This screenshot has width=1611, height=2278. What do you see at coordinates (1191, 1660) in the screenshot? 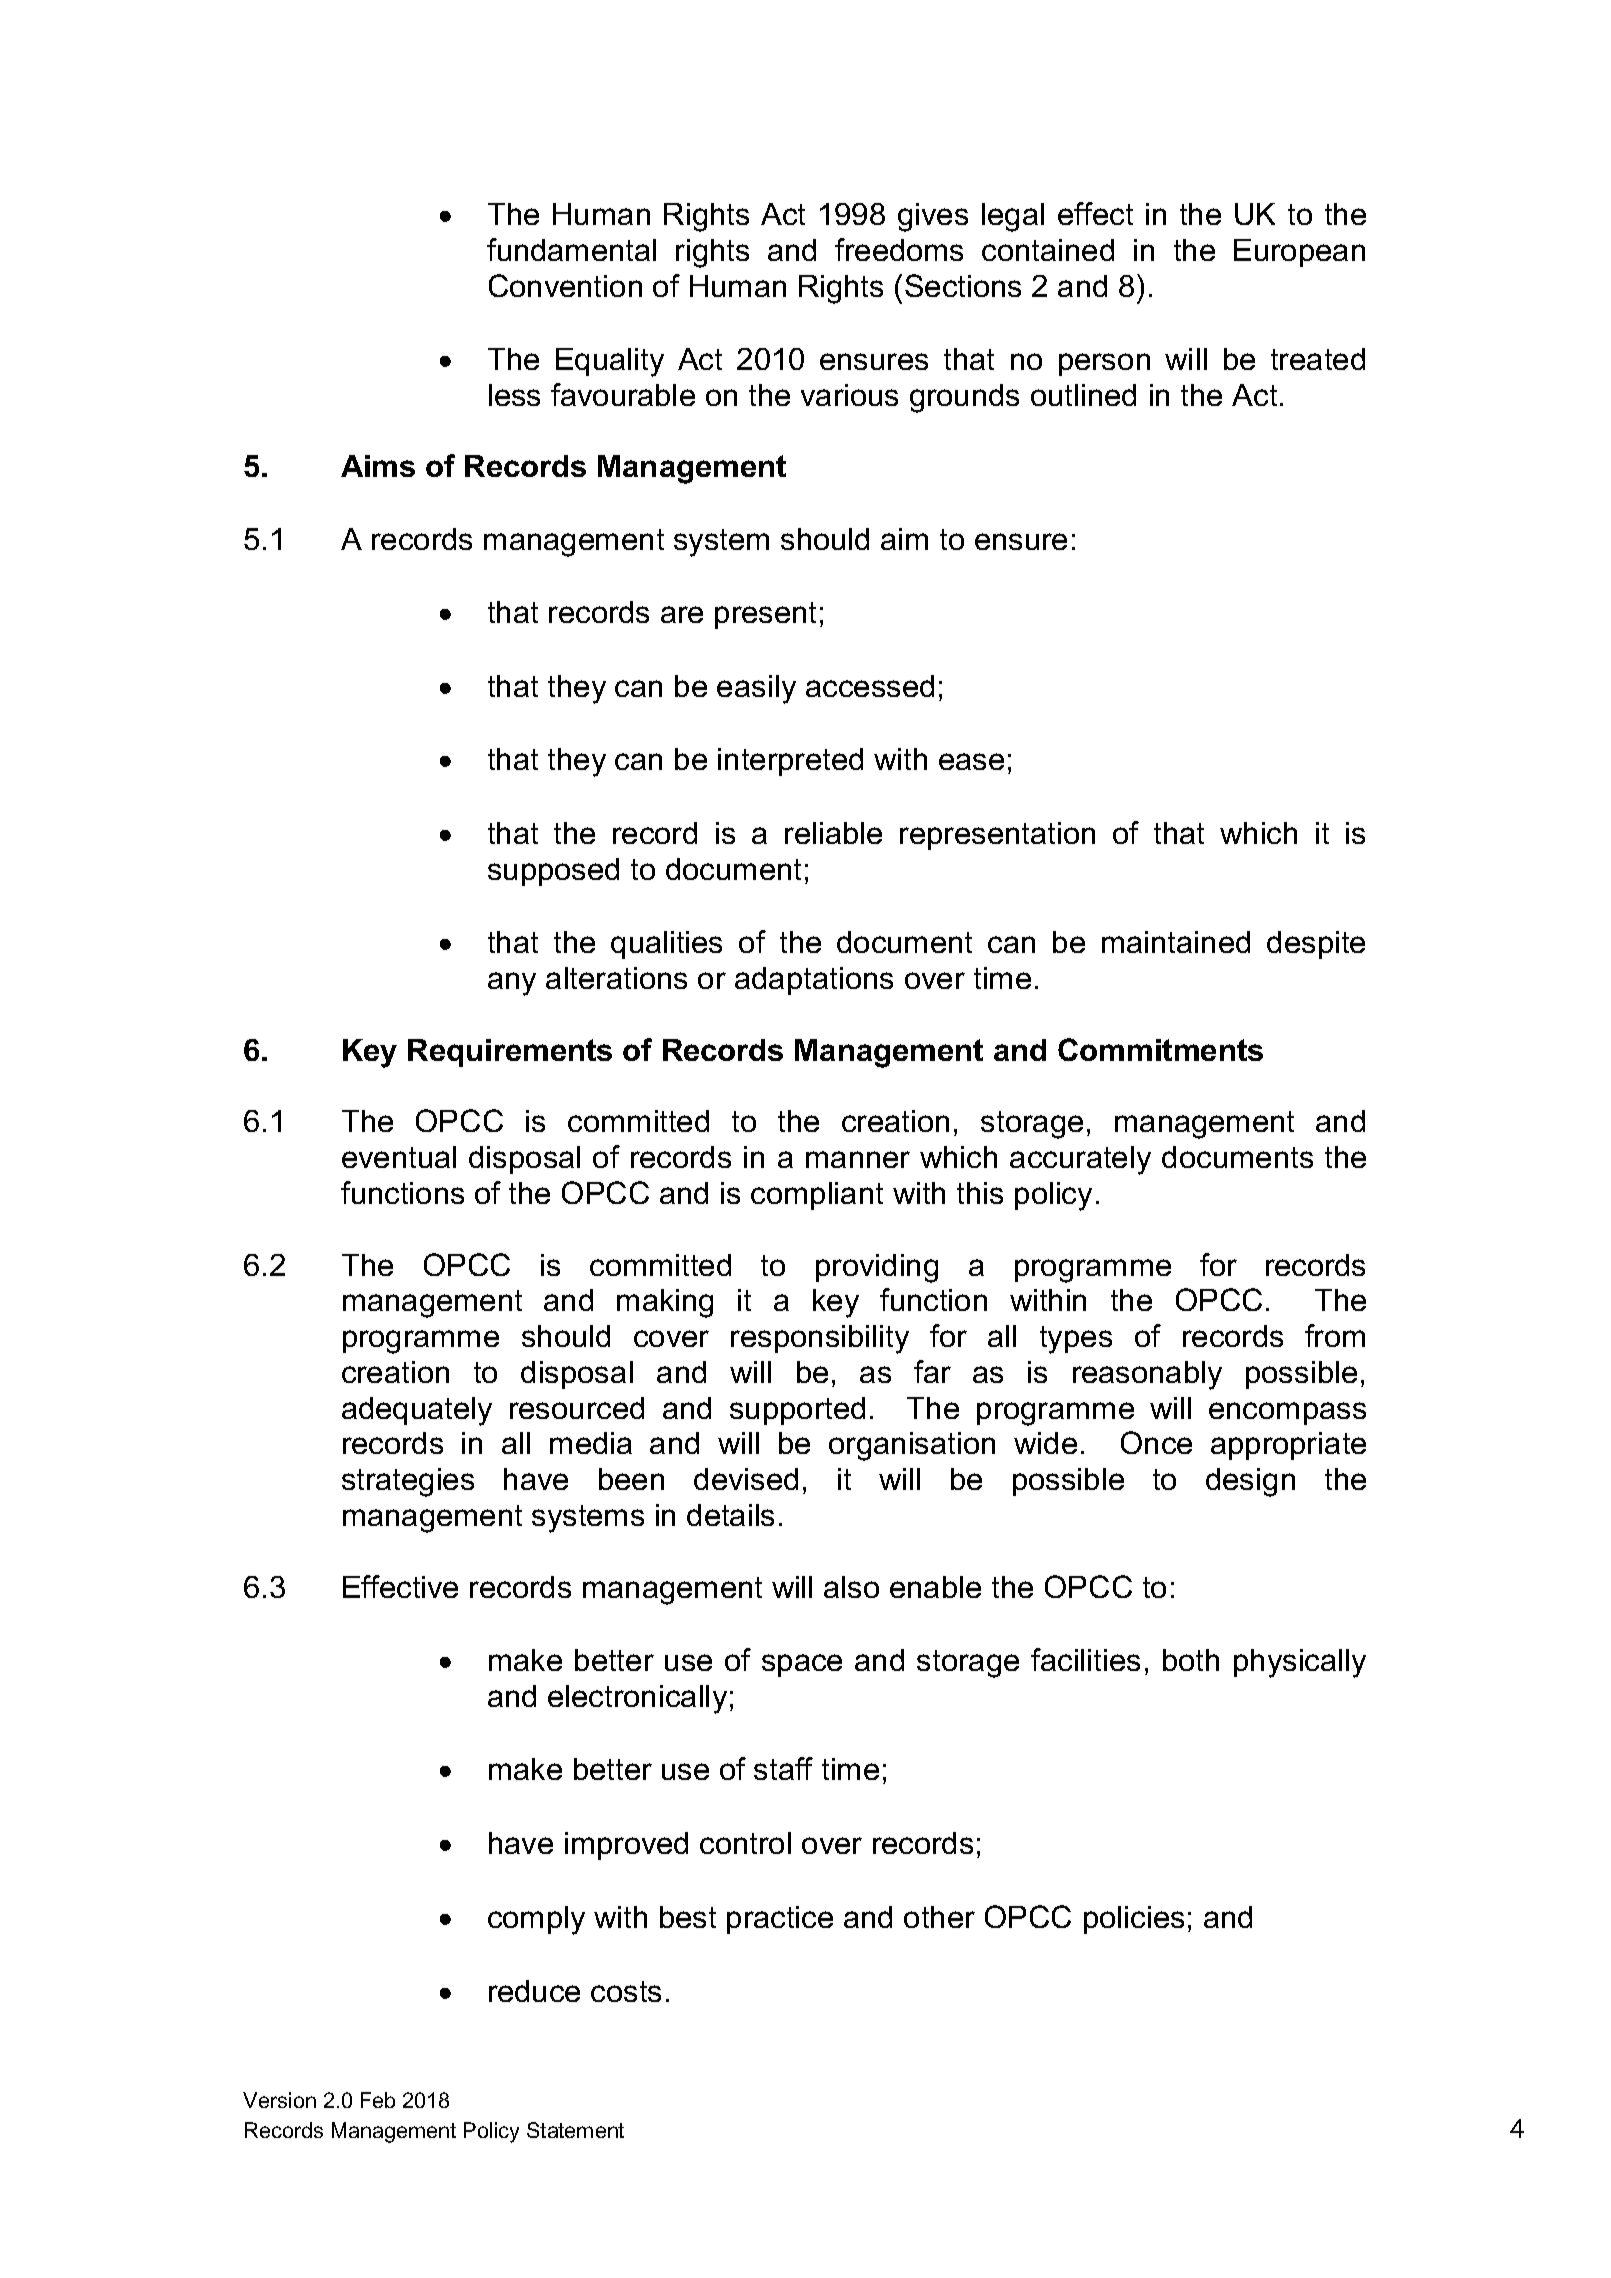
I see `both` at bounding box center [1191, 1660].
